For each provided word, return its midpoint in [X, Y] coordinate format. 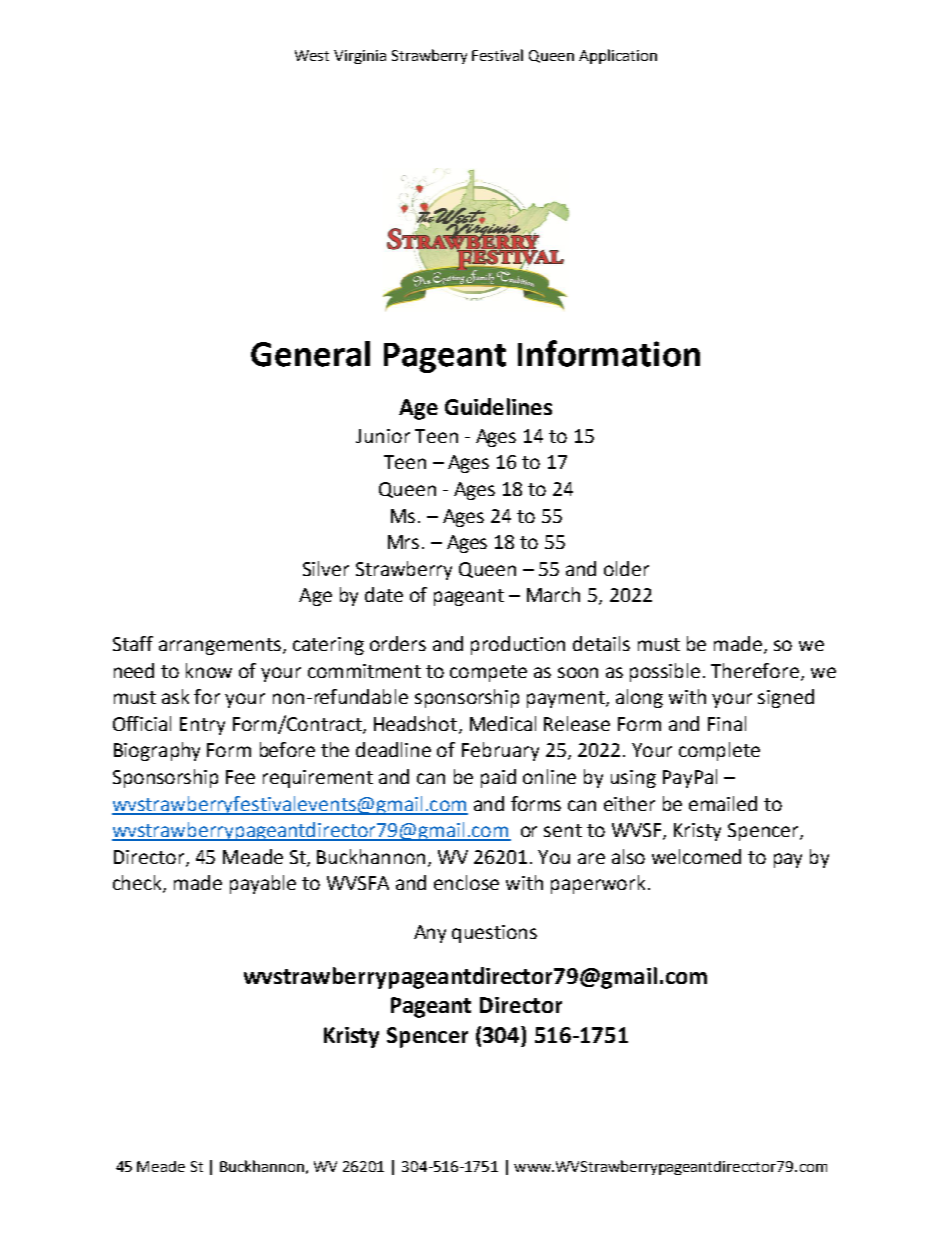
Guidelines [498, 406]
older [626, 568]
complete [719, 751]
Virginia [360, 57]
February [500, 751]
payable [263, 884]
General [310, 354]
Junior [383, 436]
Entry [202, 726]
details [601, 643]
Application [618, 56]
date [384, 594]
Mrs [403, 542]
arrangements [221, 646]
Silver [326, 568]
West [312, 55]
